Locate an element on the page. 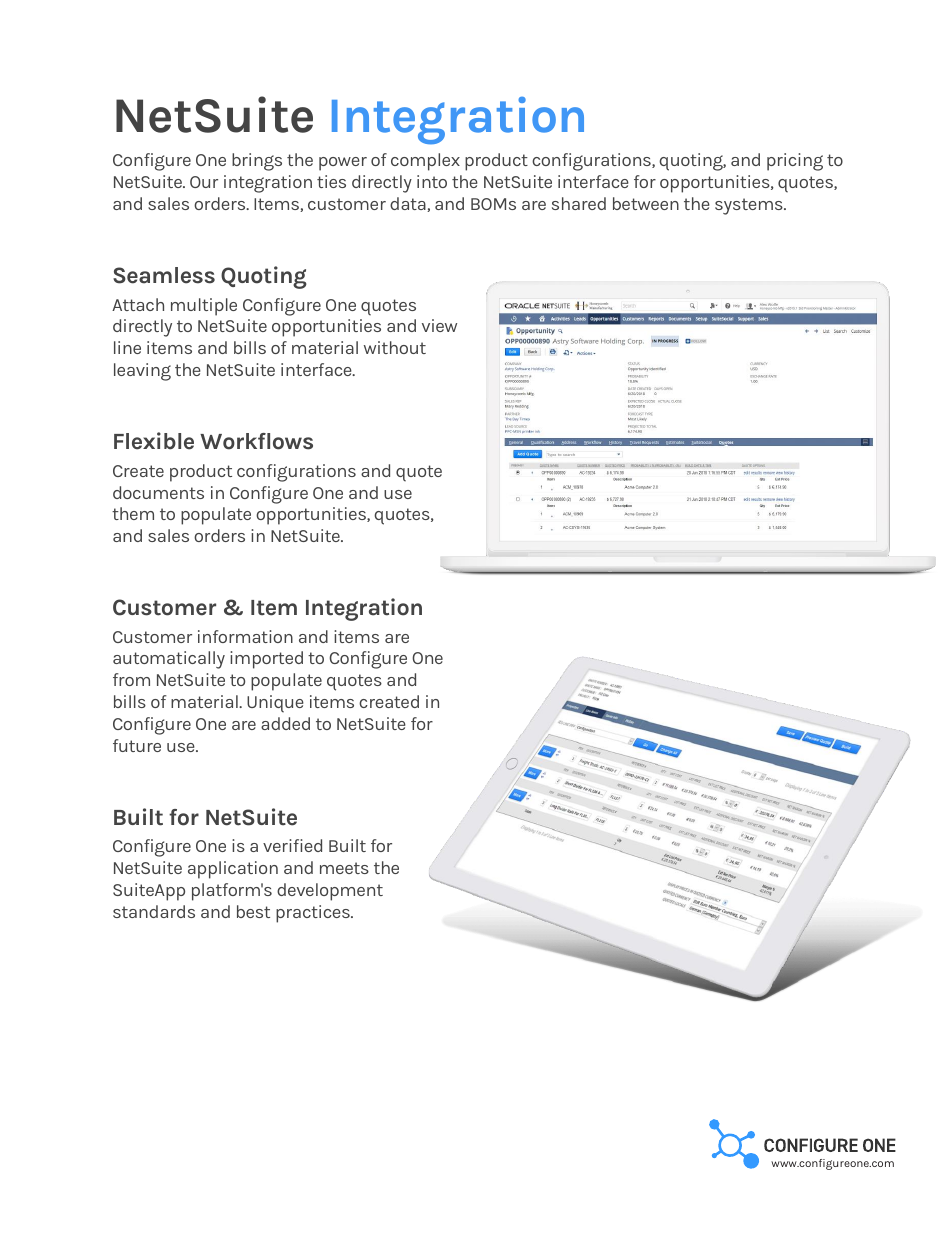  application is located at coordinates (233, 870).
